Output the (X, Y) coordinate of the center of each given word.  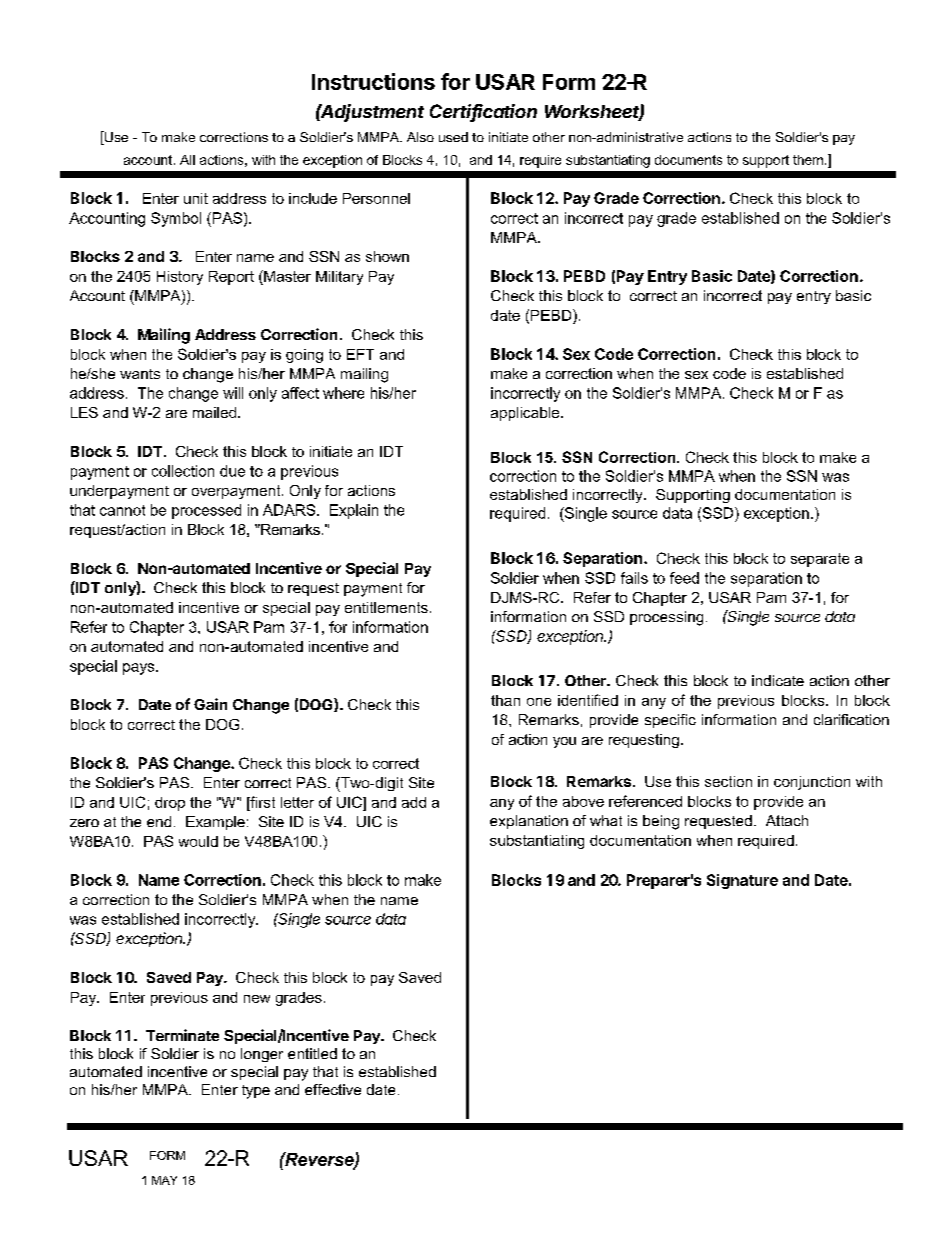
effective (333, 1089)
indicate (778, 680)
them (808, 160)
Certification (483, 112)
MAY (164, 1180)
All (187, 160)
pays (140, 669)
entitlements (386, 607)
